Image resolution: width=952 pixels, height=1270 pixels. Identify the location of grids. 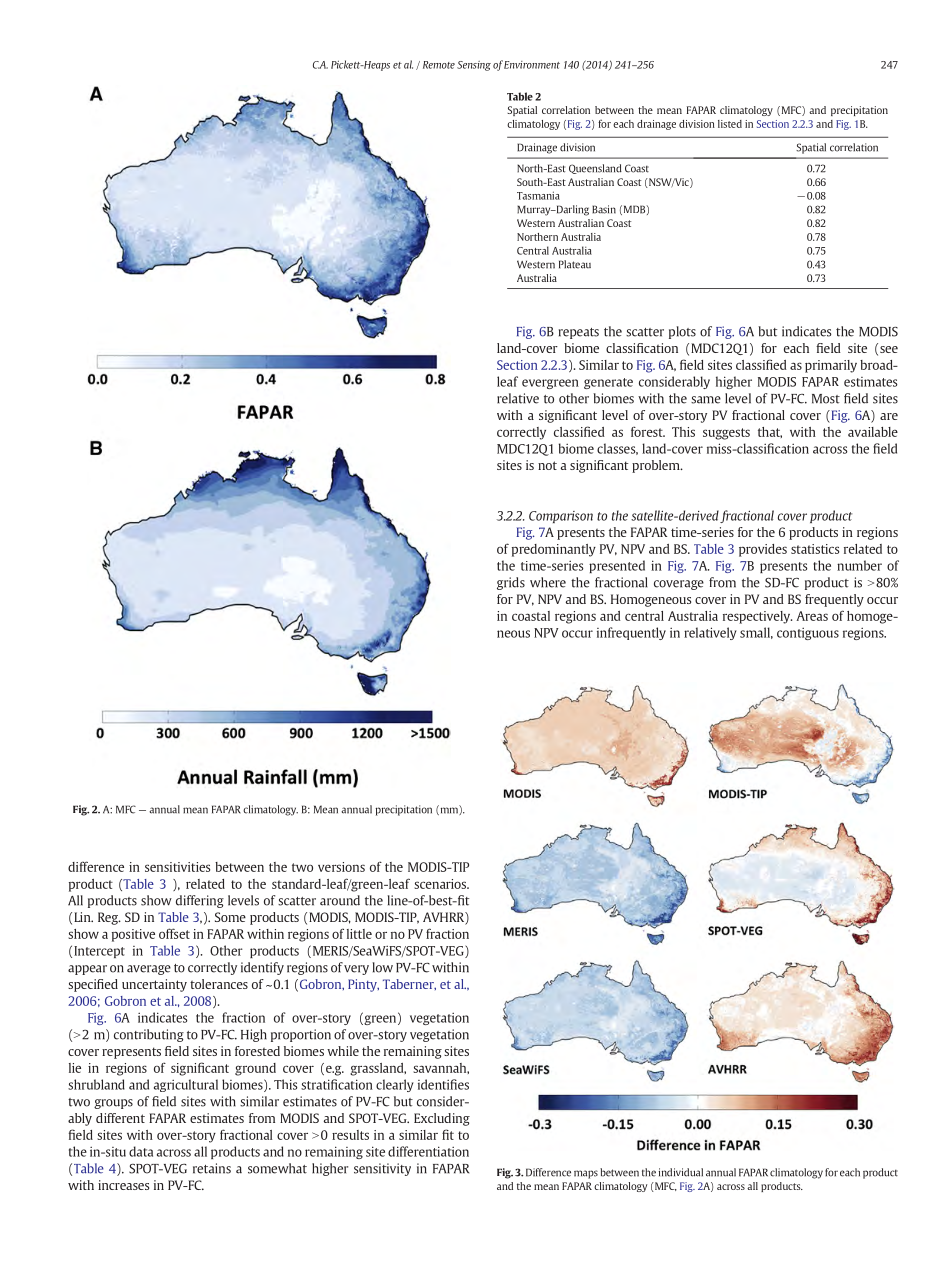
(511, 583).
